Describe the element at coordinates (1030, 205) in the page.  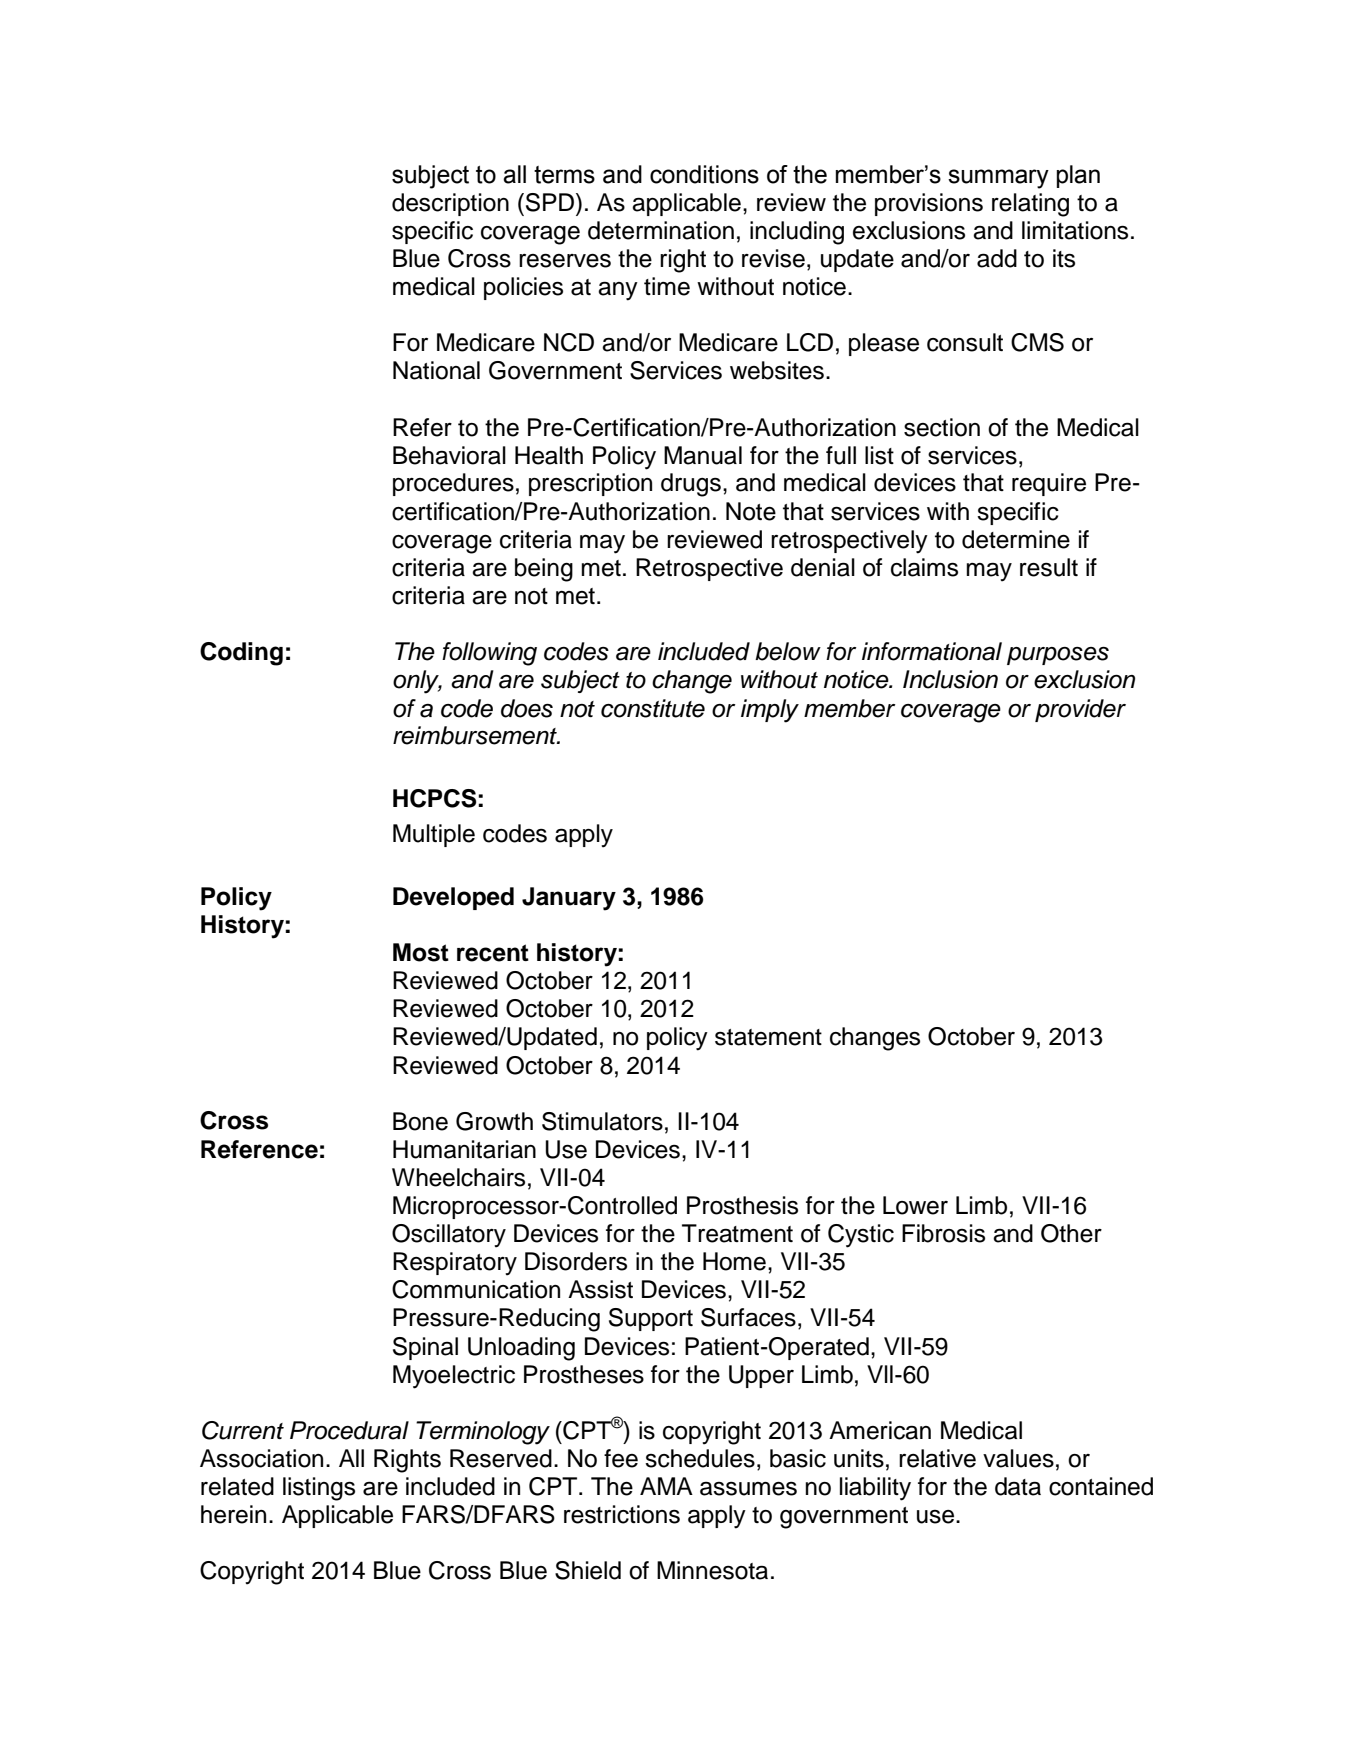
I see `relating` at that location.
